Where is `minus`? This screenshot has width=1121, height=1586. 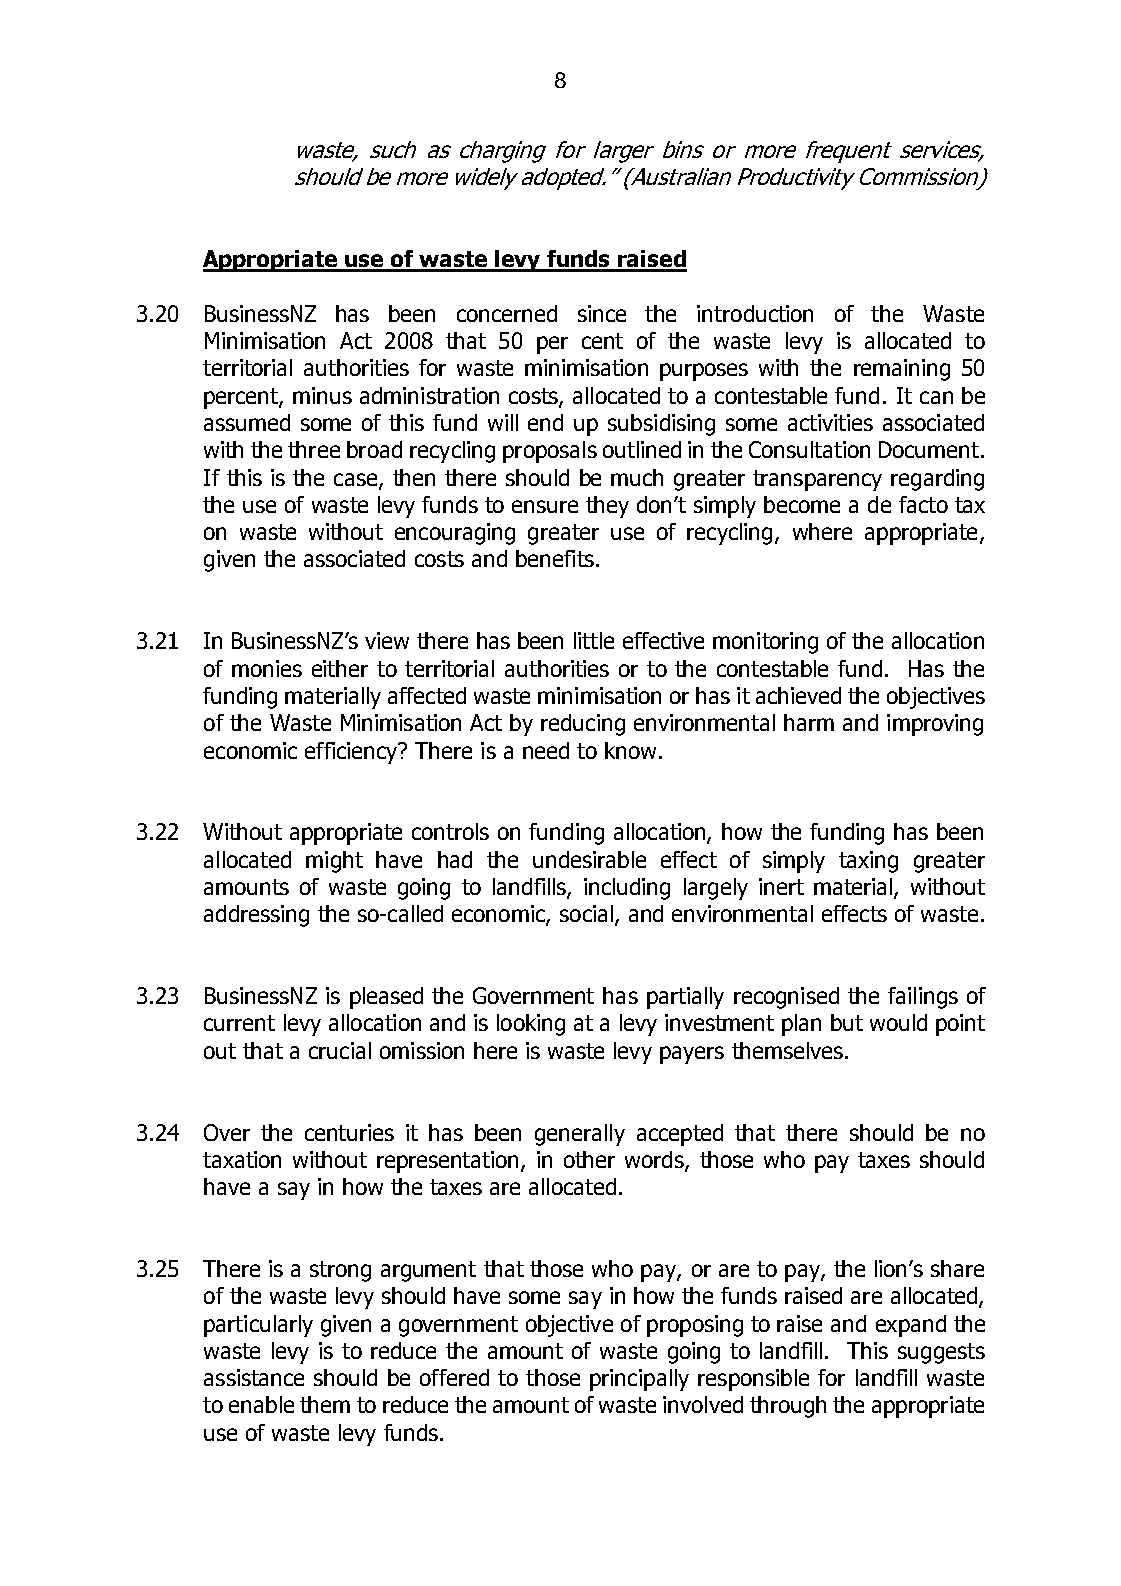
minus is located at coordinates (322, 395).
